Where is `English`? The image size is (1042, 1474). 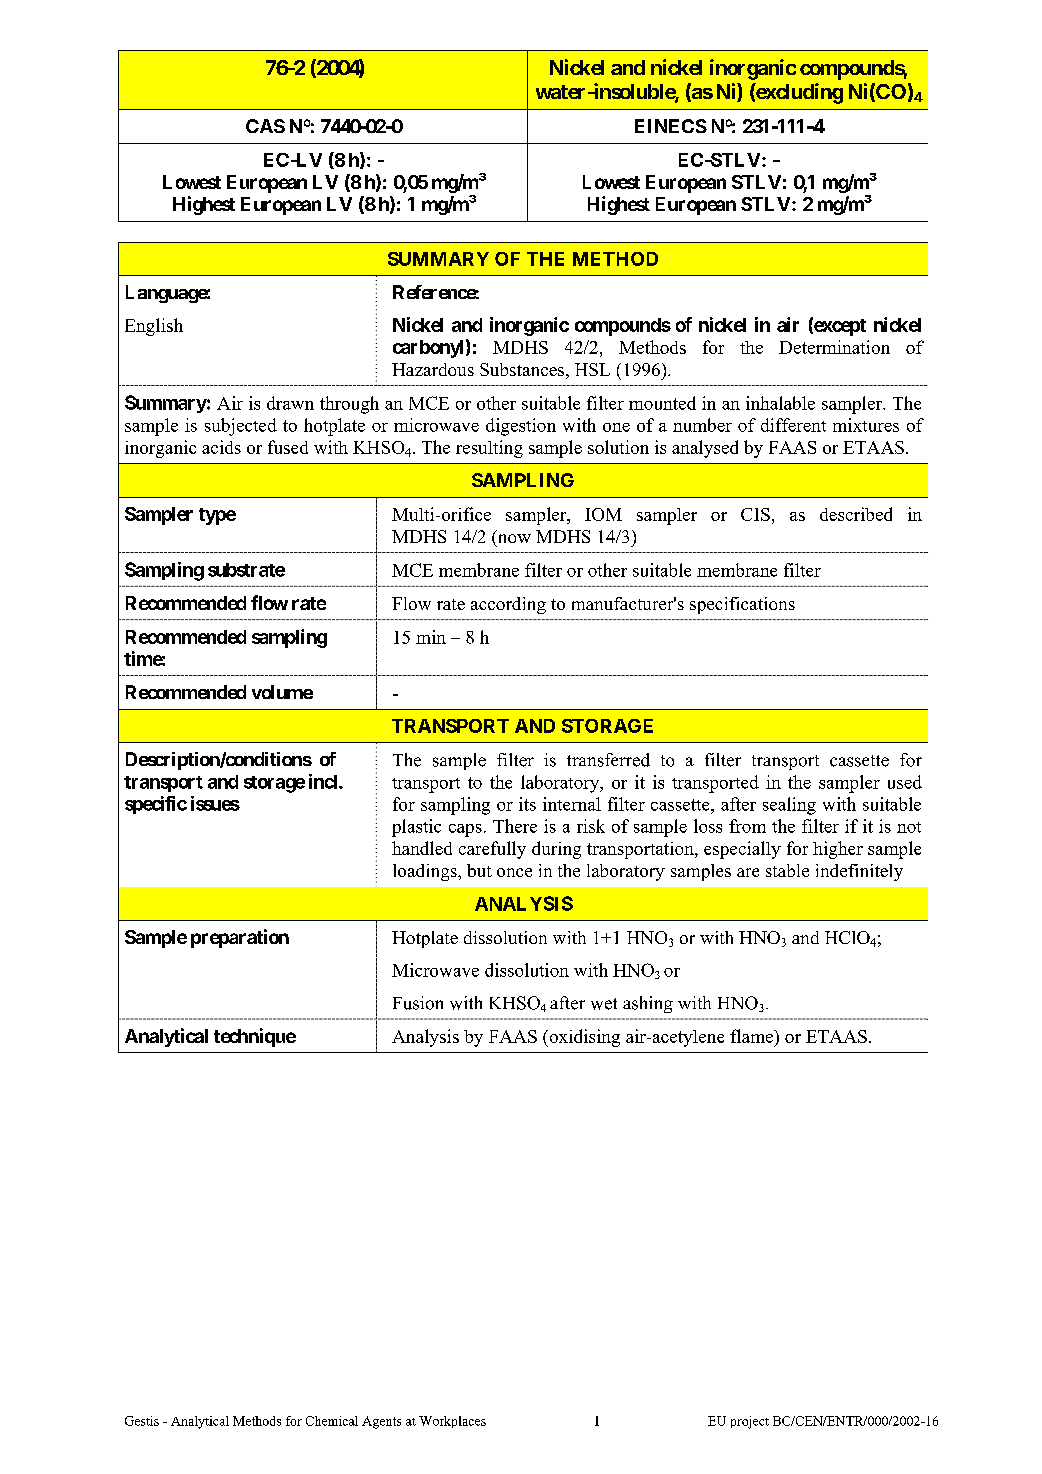 English is located at coordinates (154, 327).
